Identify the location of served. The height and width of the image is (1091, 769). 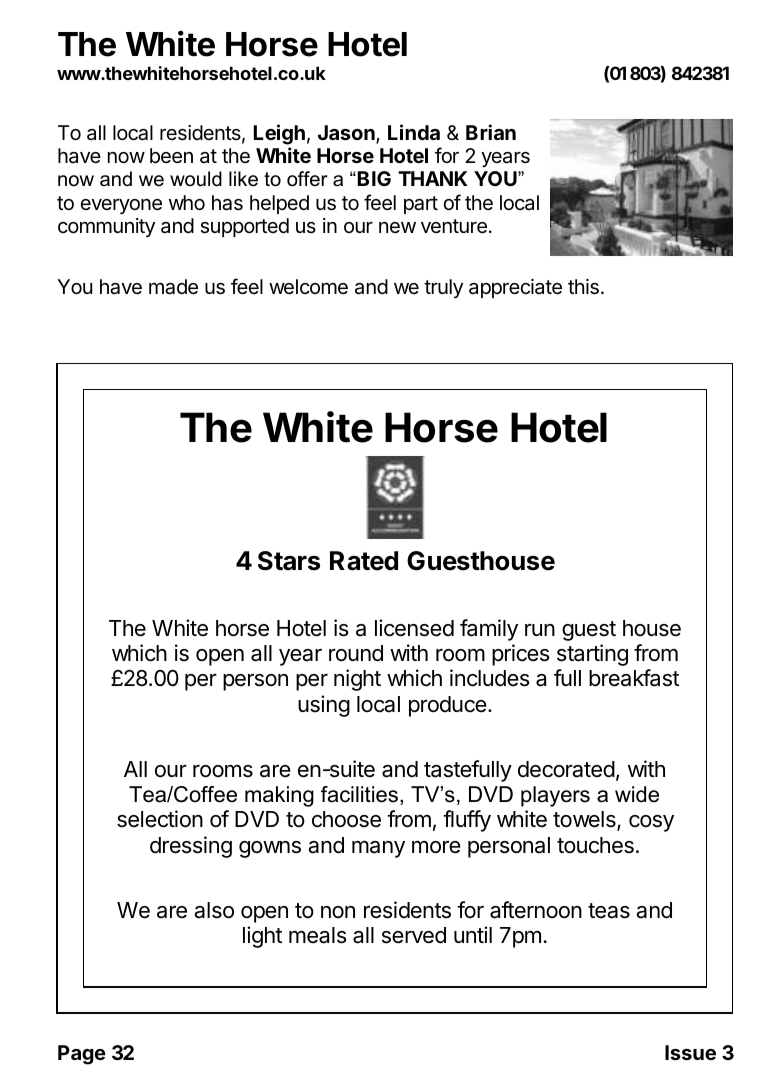
(414, 935).
